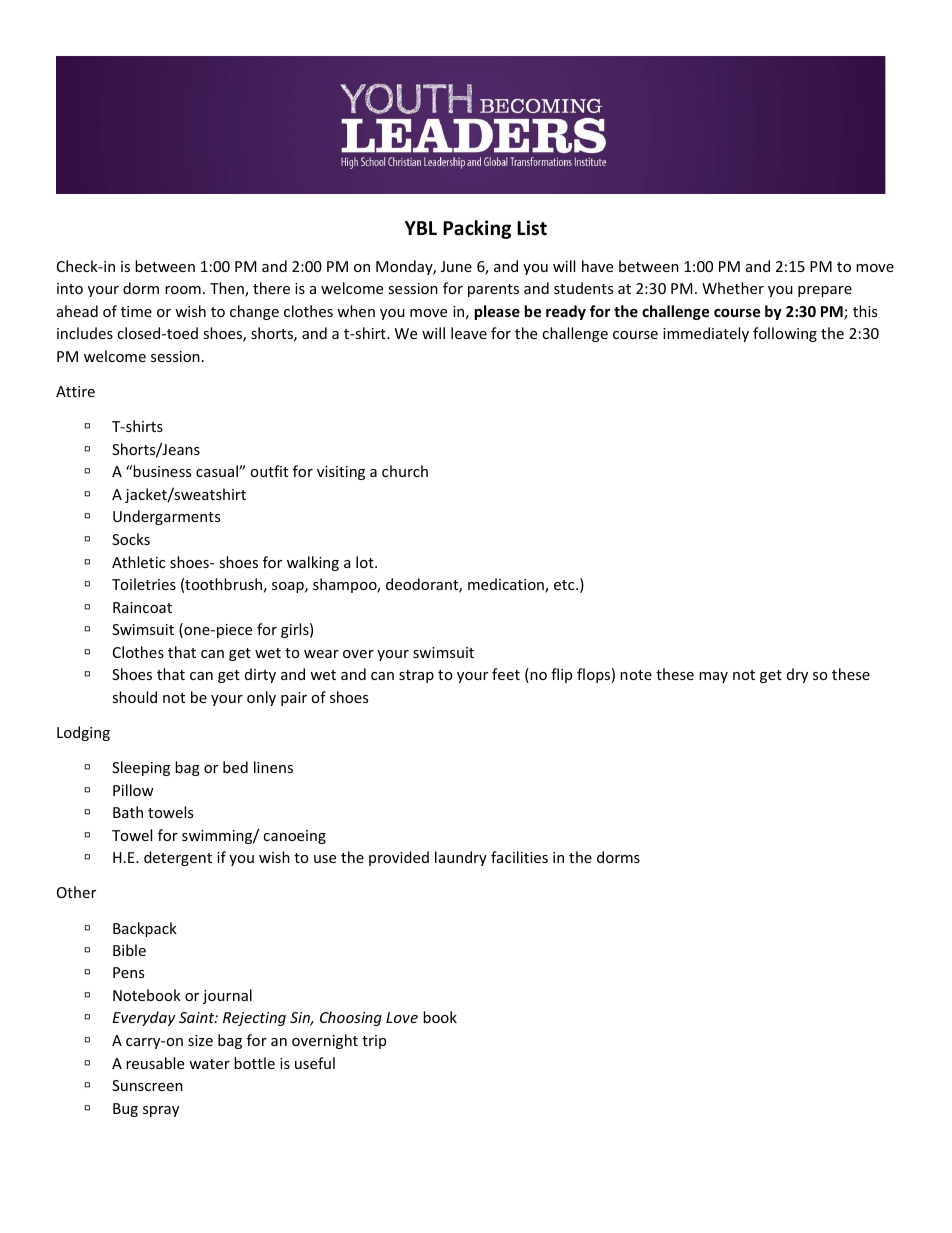  I want to click on Whether, so click(733, 288).
